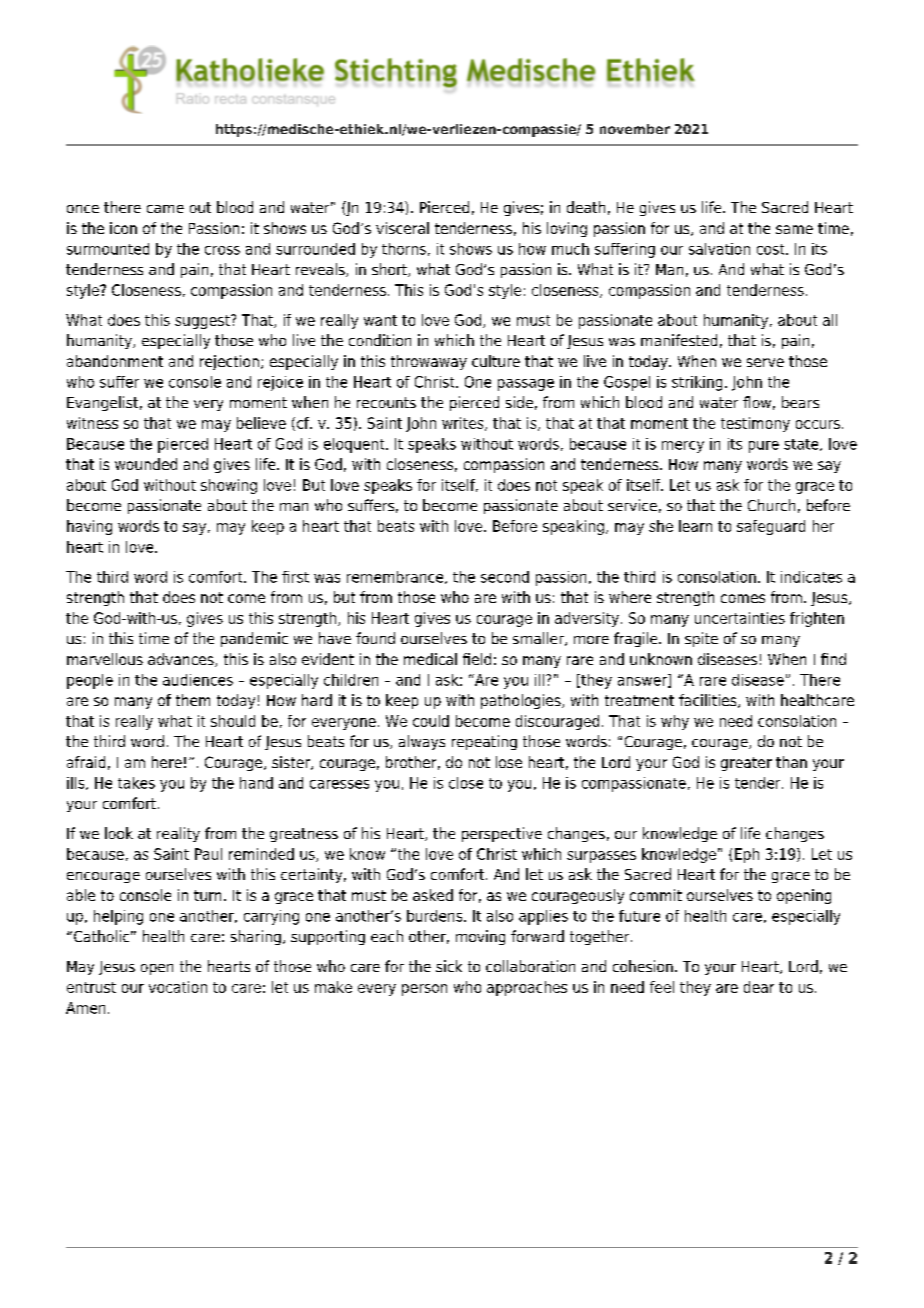 The height and width of the screenshot is (1308, 924). What do you see at coordinates (402, 228) in the screenshot?
I see `visceral` at bounding box center [402, 228].
